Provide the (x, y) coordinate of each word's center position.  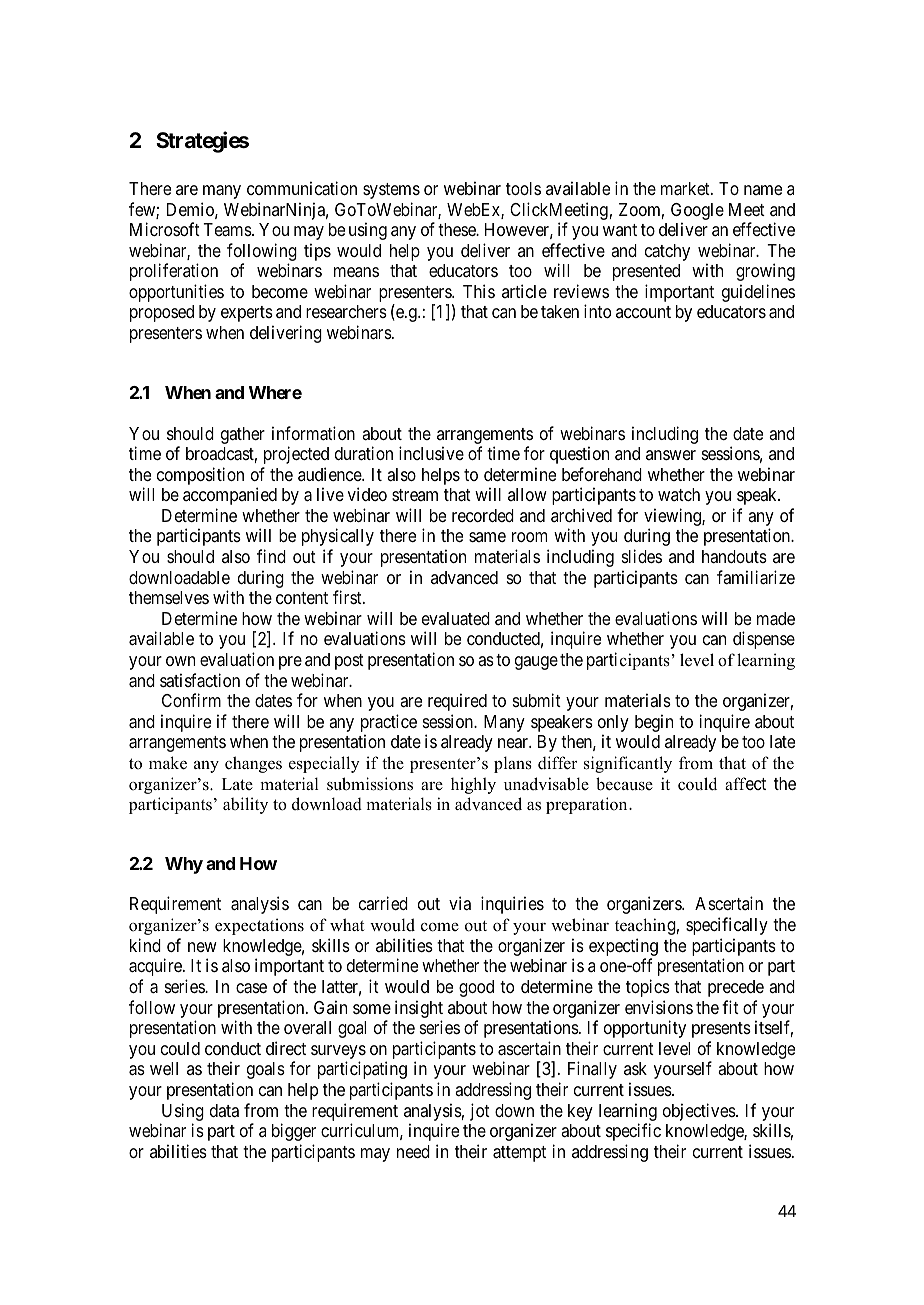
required (457, 702)
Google (697, 211)
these (458, 229)
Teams (228, 230)
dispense (764, 640)
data (224, 1110)
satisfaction (200, 680)
